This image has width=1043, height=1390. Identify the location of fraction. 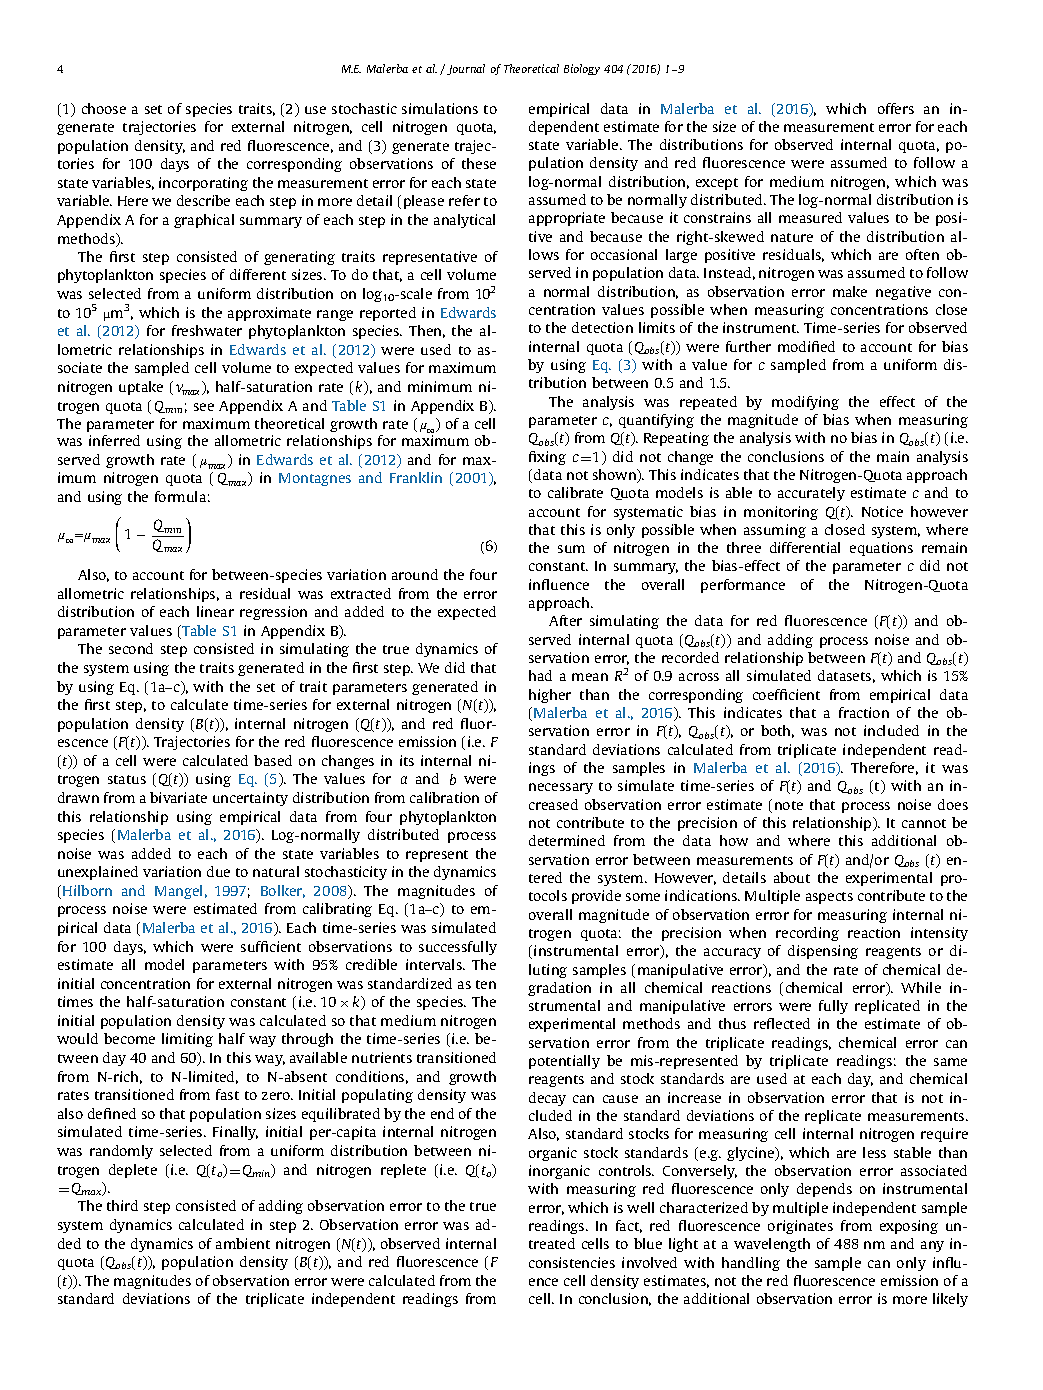
(864, 712).
